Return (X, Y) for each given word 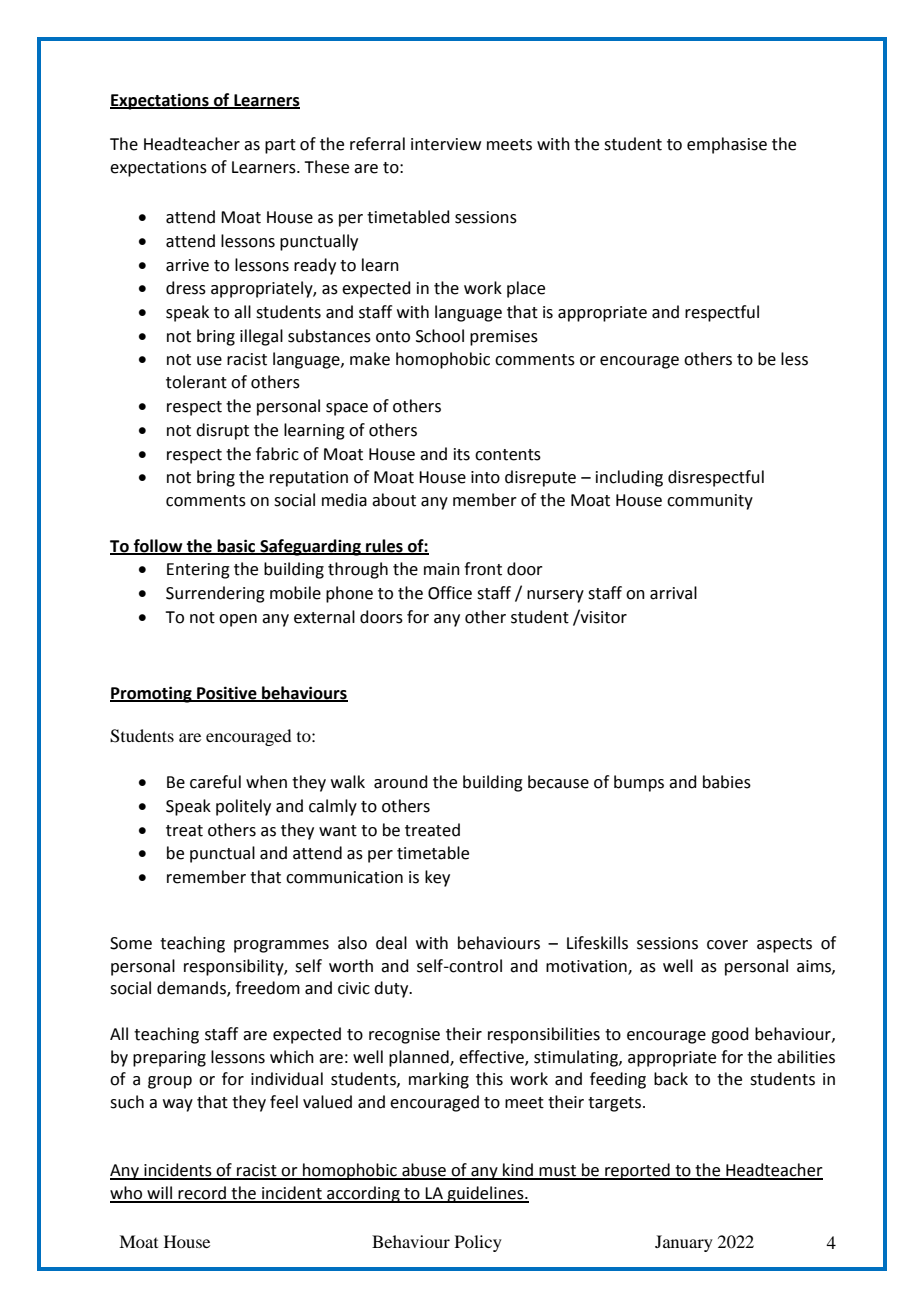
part (280, 146)
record (202, 1194)
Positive (227, 694)
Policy (478, 1243)
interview (446, 144)
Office (450, 593)
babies (727, 782)
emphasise (727, 145)
